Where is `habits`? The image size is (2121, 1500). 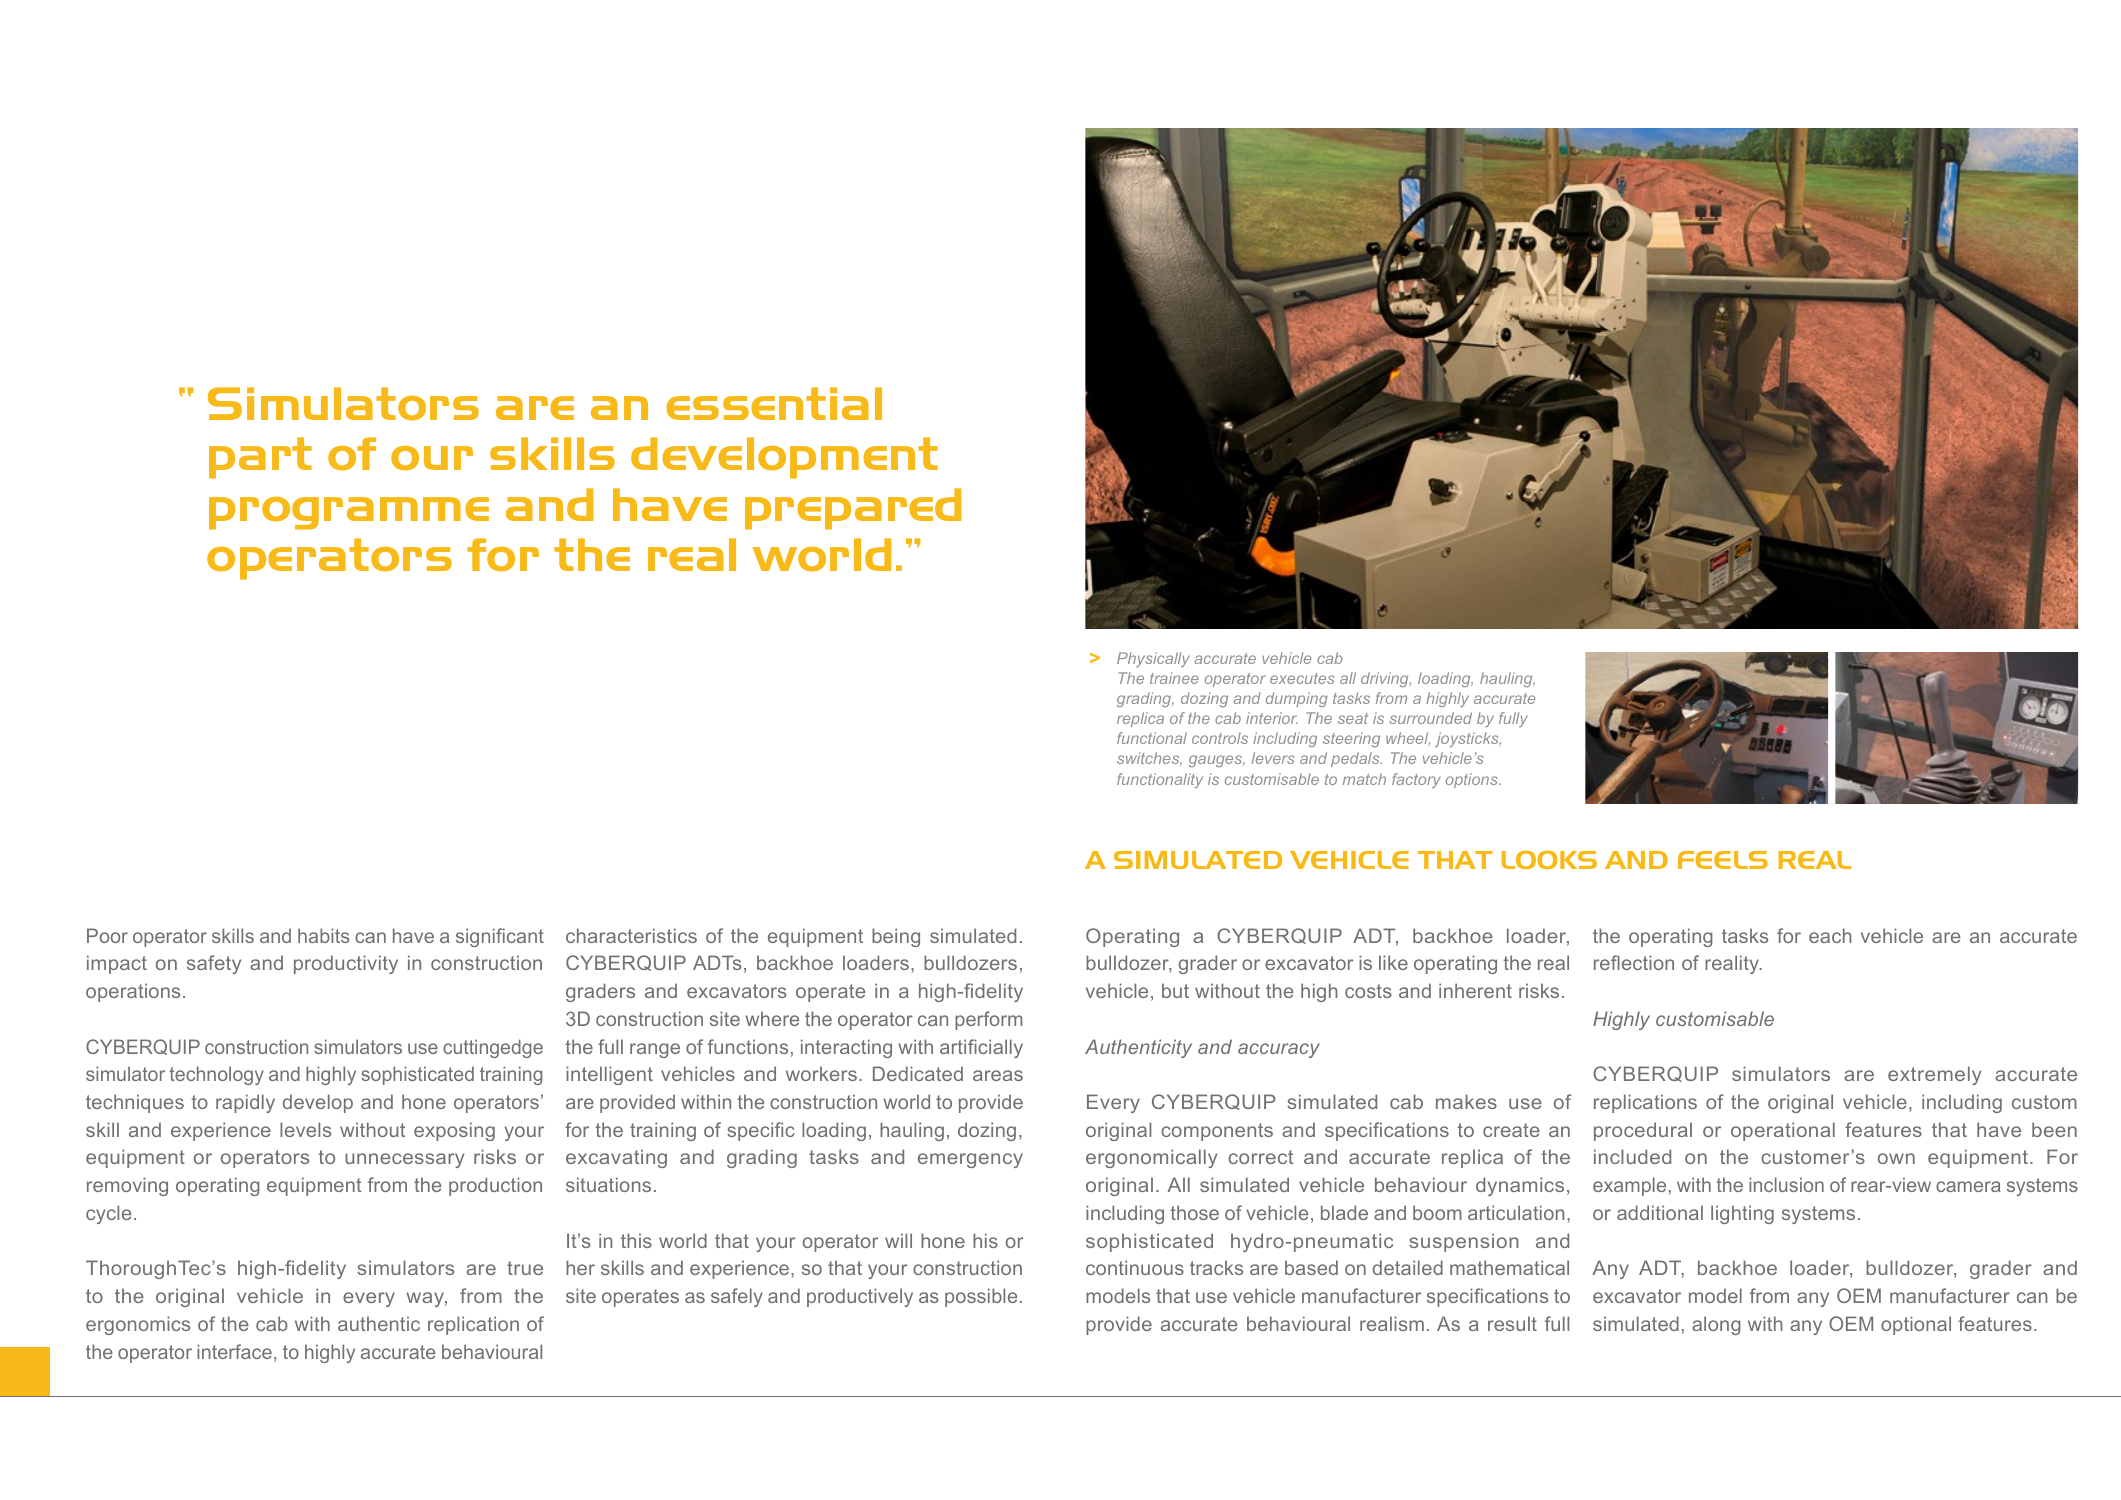 habits is located at coordinates (324, 935).
